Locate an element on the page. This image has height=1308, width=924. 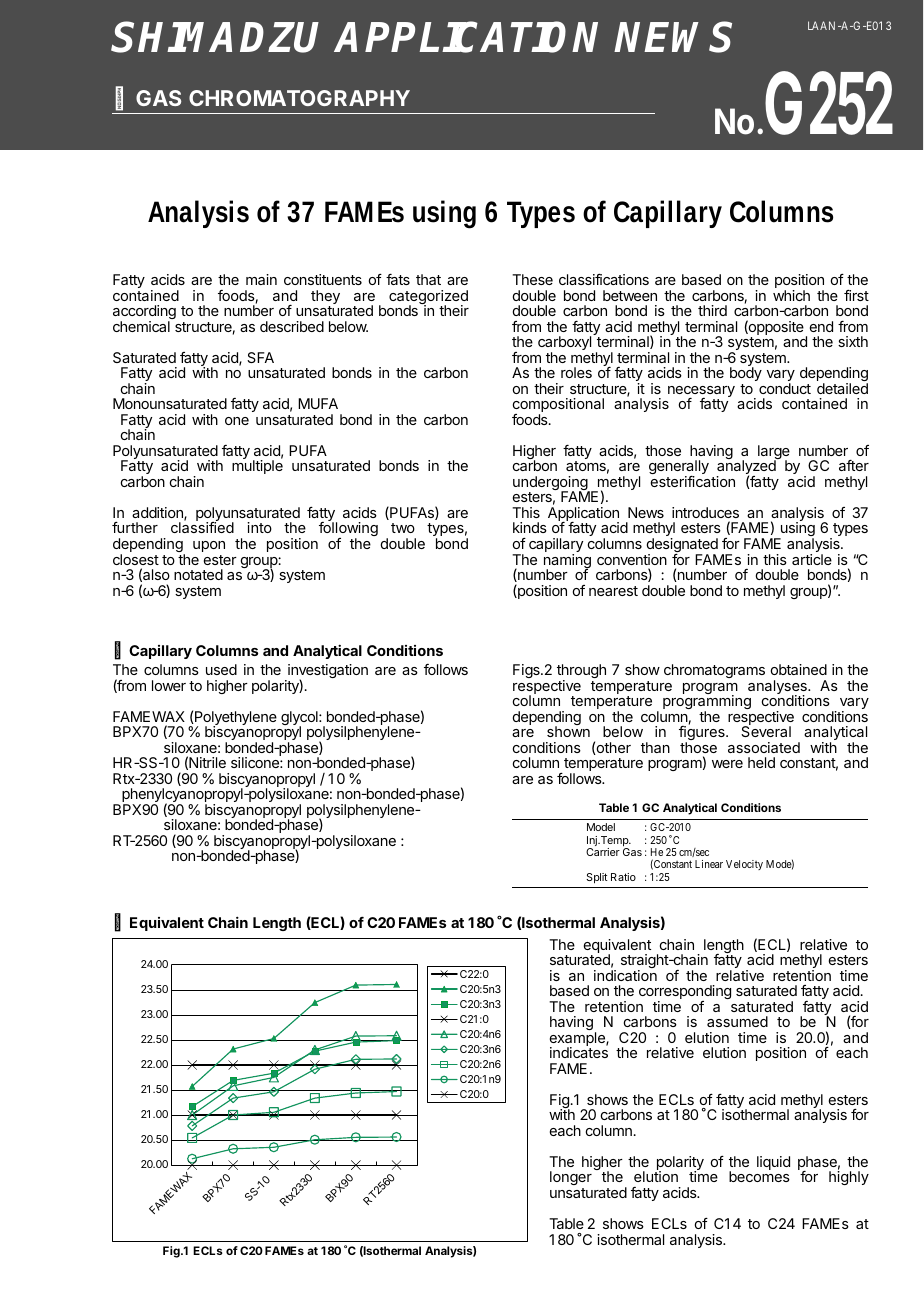
CHROMATOGRAPHY is located at coordinates (299, 98).
